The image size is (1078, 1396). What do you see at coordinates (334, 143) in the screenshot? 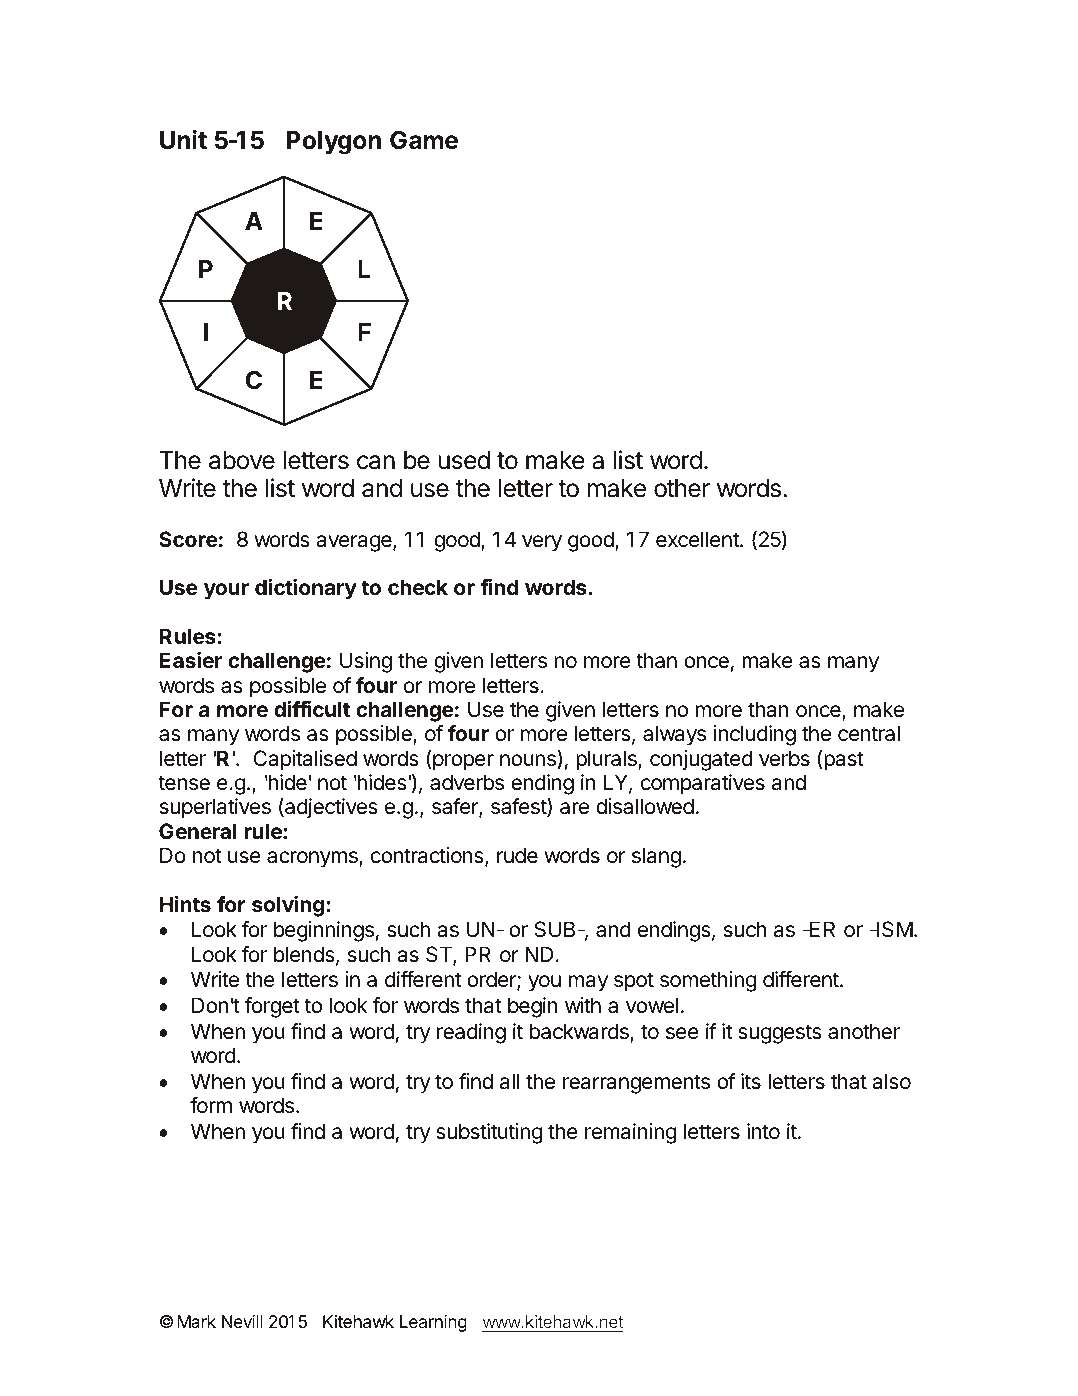
I see `Polygon` at bounding box center [334, 143].
